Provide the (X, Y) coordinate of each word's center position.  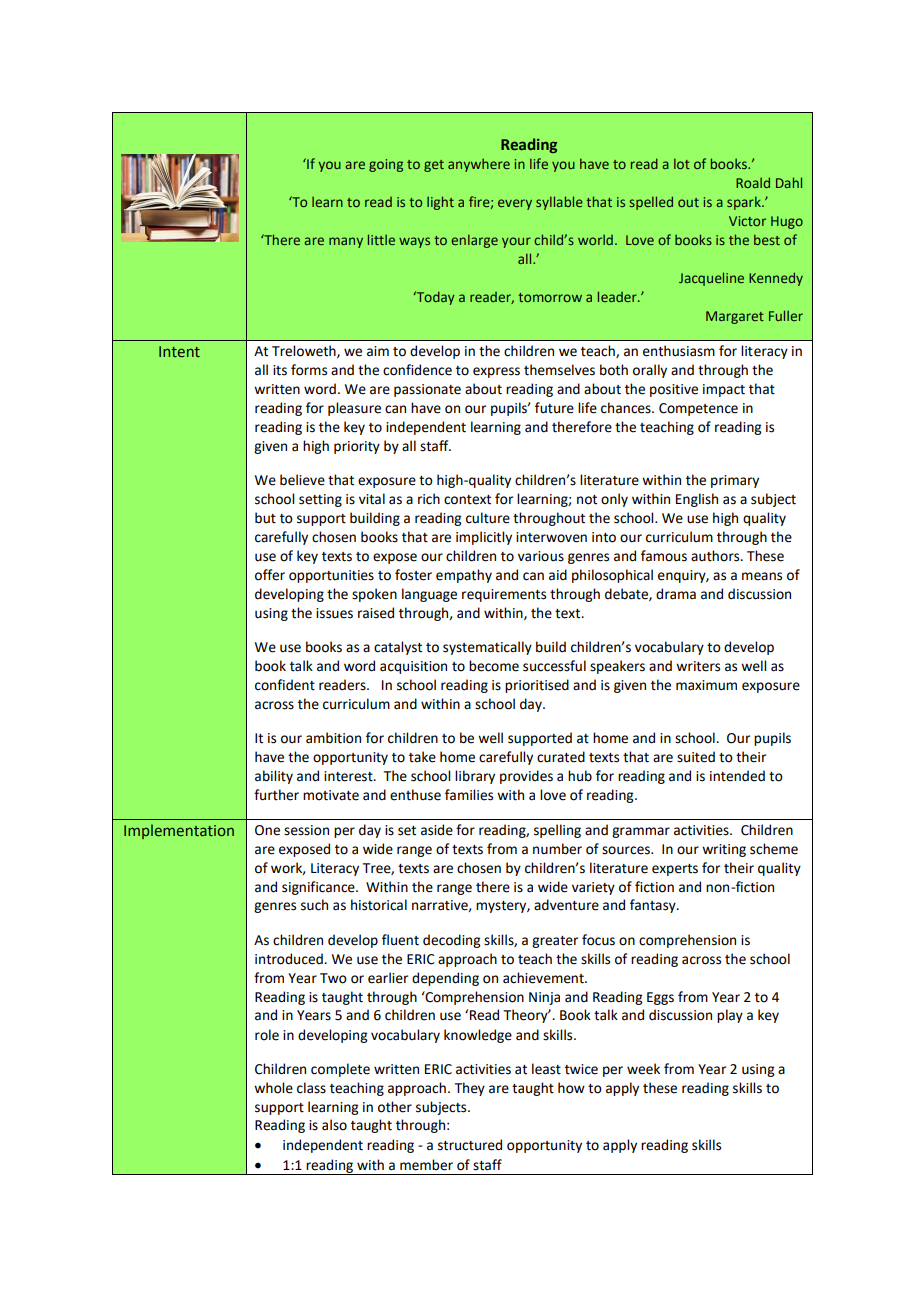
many (346, 242)
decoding (451, 941)
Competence (698, 409)
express (496, 372)
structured (470, 1145)
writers (698, 666)
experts (675, 870)
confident (285, 685)
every (515, 204)
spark (745, 203)
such (314, 905)
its (280, 370)
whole (273, 1088)
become (494, 666)
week (643, 1069)
